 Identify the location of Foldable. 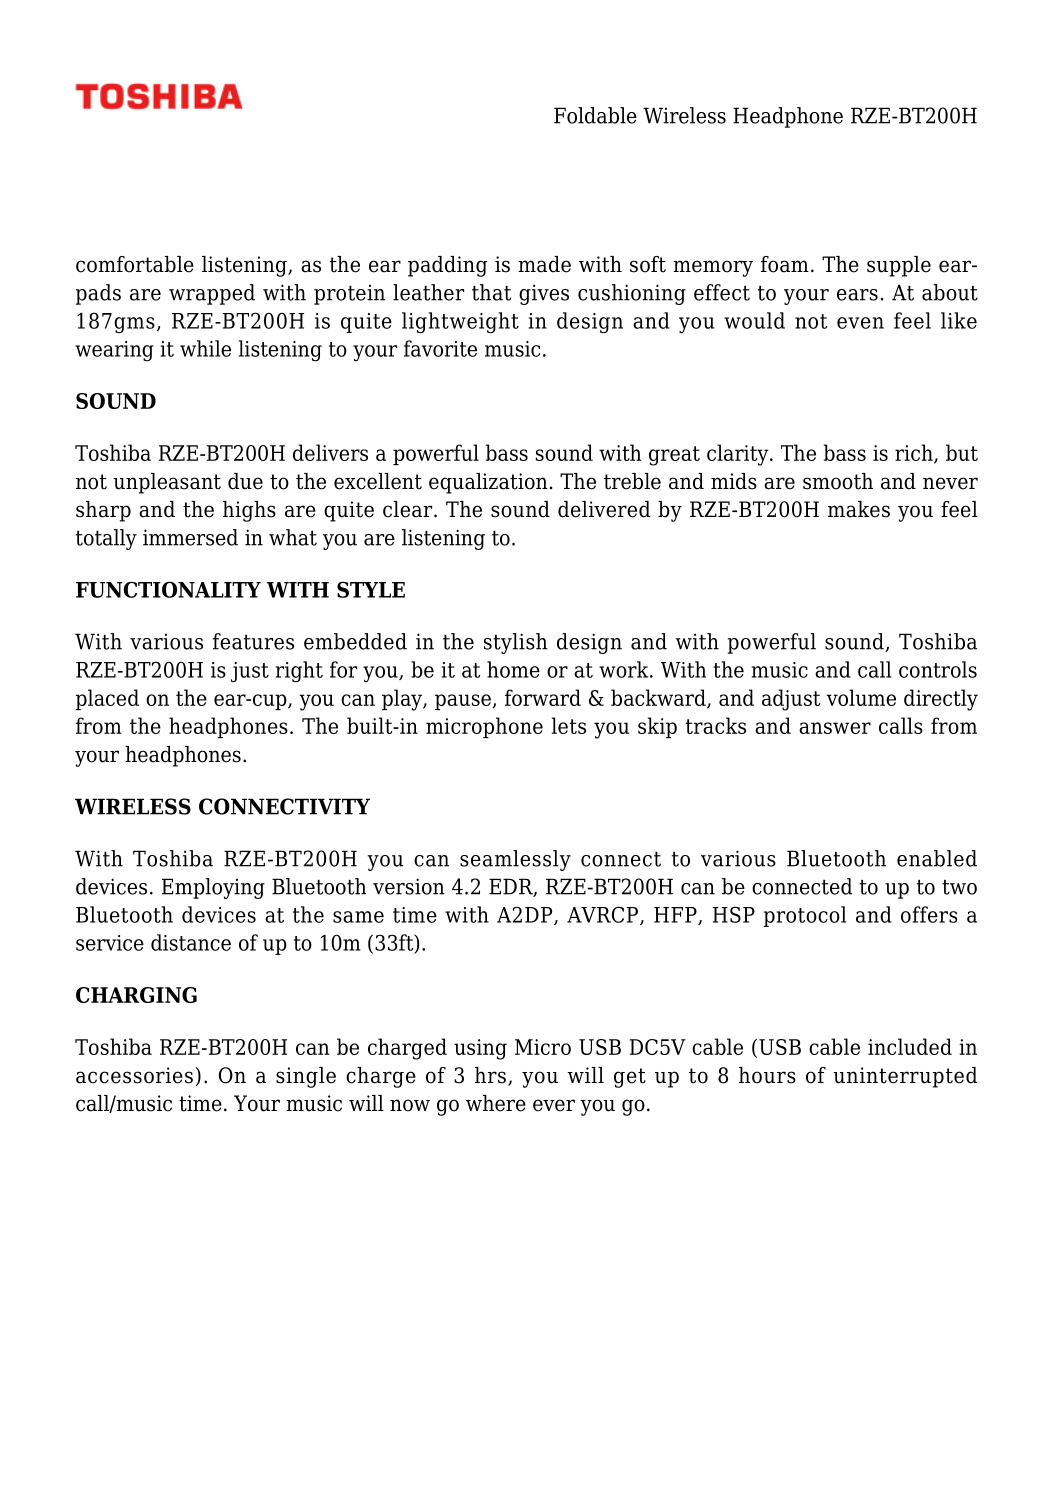
(595, 115).
